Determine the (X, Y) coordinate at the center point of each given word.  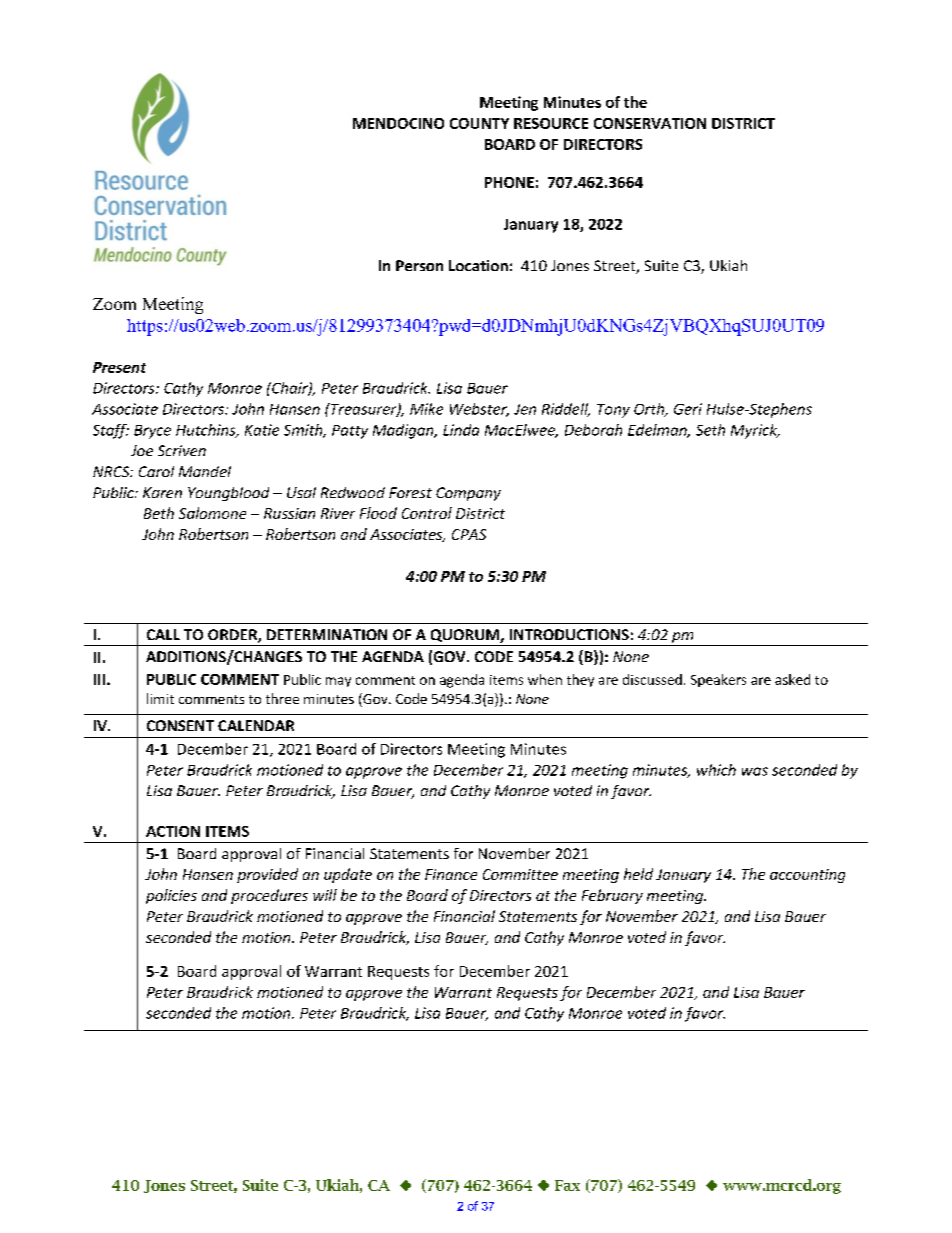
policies (171, 896)
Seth (710, 430)
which (716, 770)
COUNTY (479, 123)
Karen (162, 492)
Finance (451, 874)
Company (468, 494)
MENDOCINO (398, 123)
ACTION (173, 831)
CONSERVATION (650, 123)
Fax (567, 1185)
